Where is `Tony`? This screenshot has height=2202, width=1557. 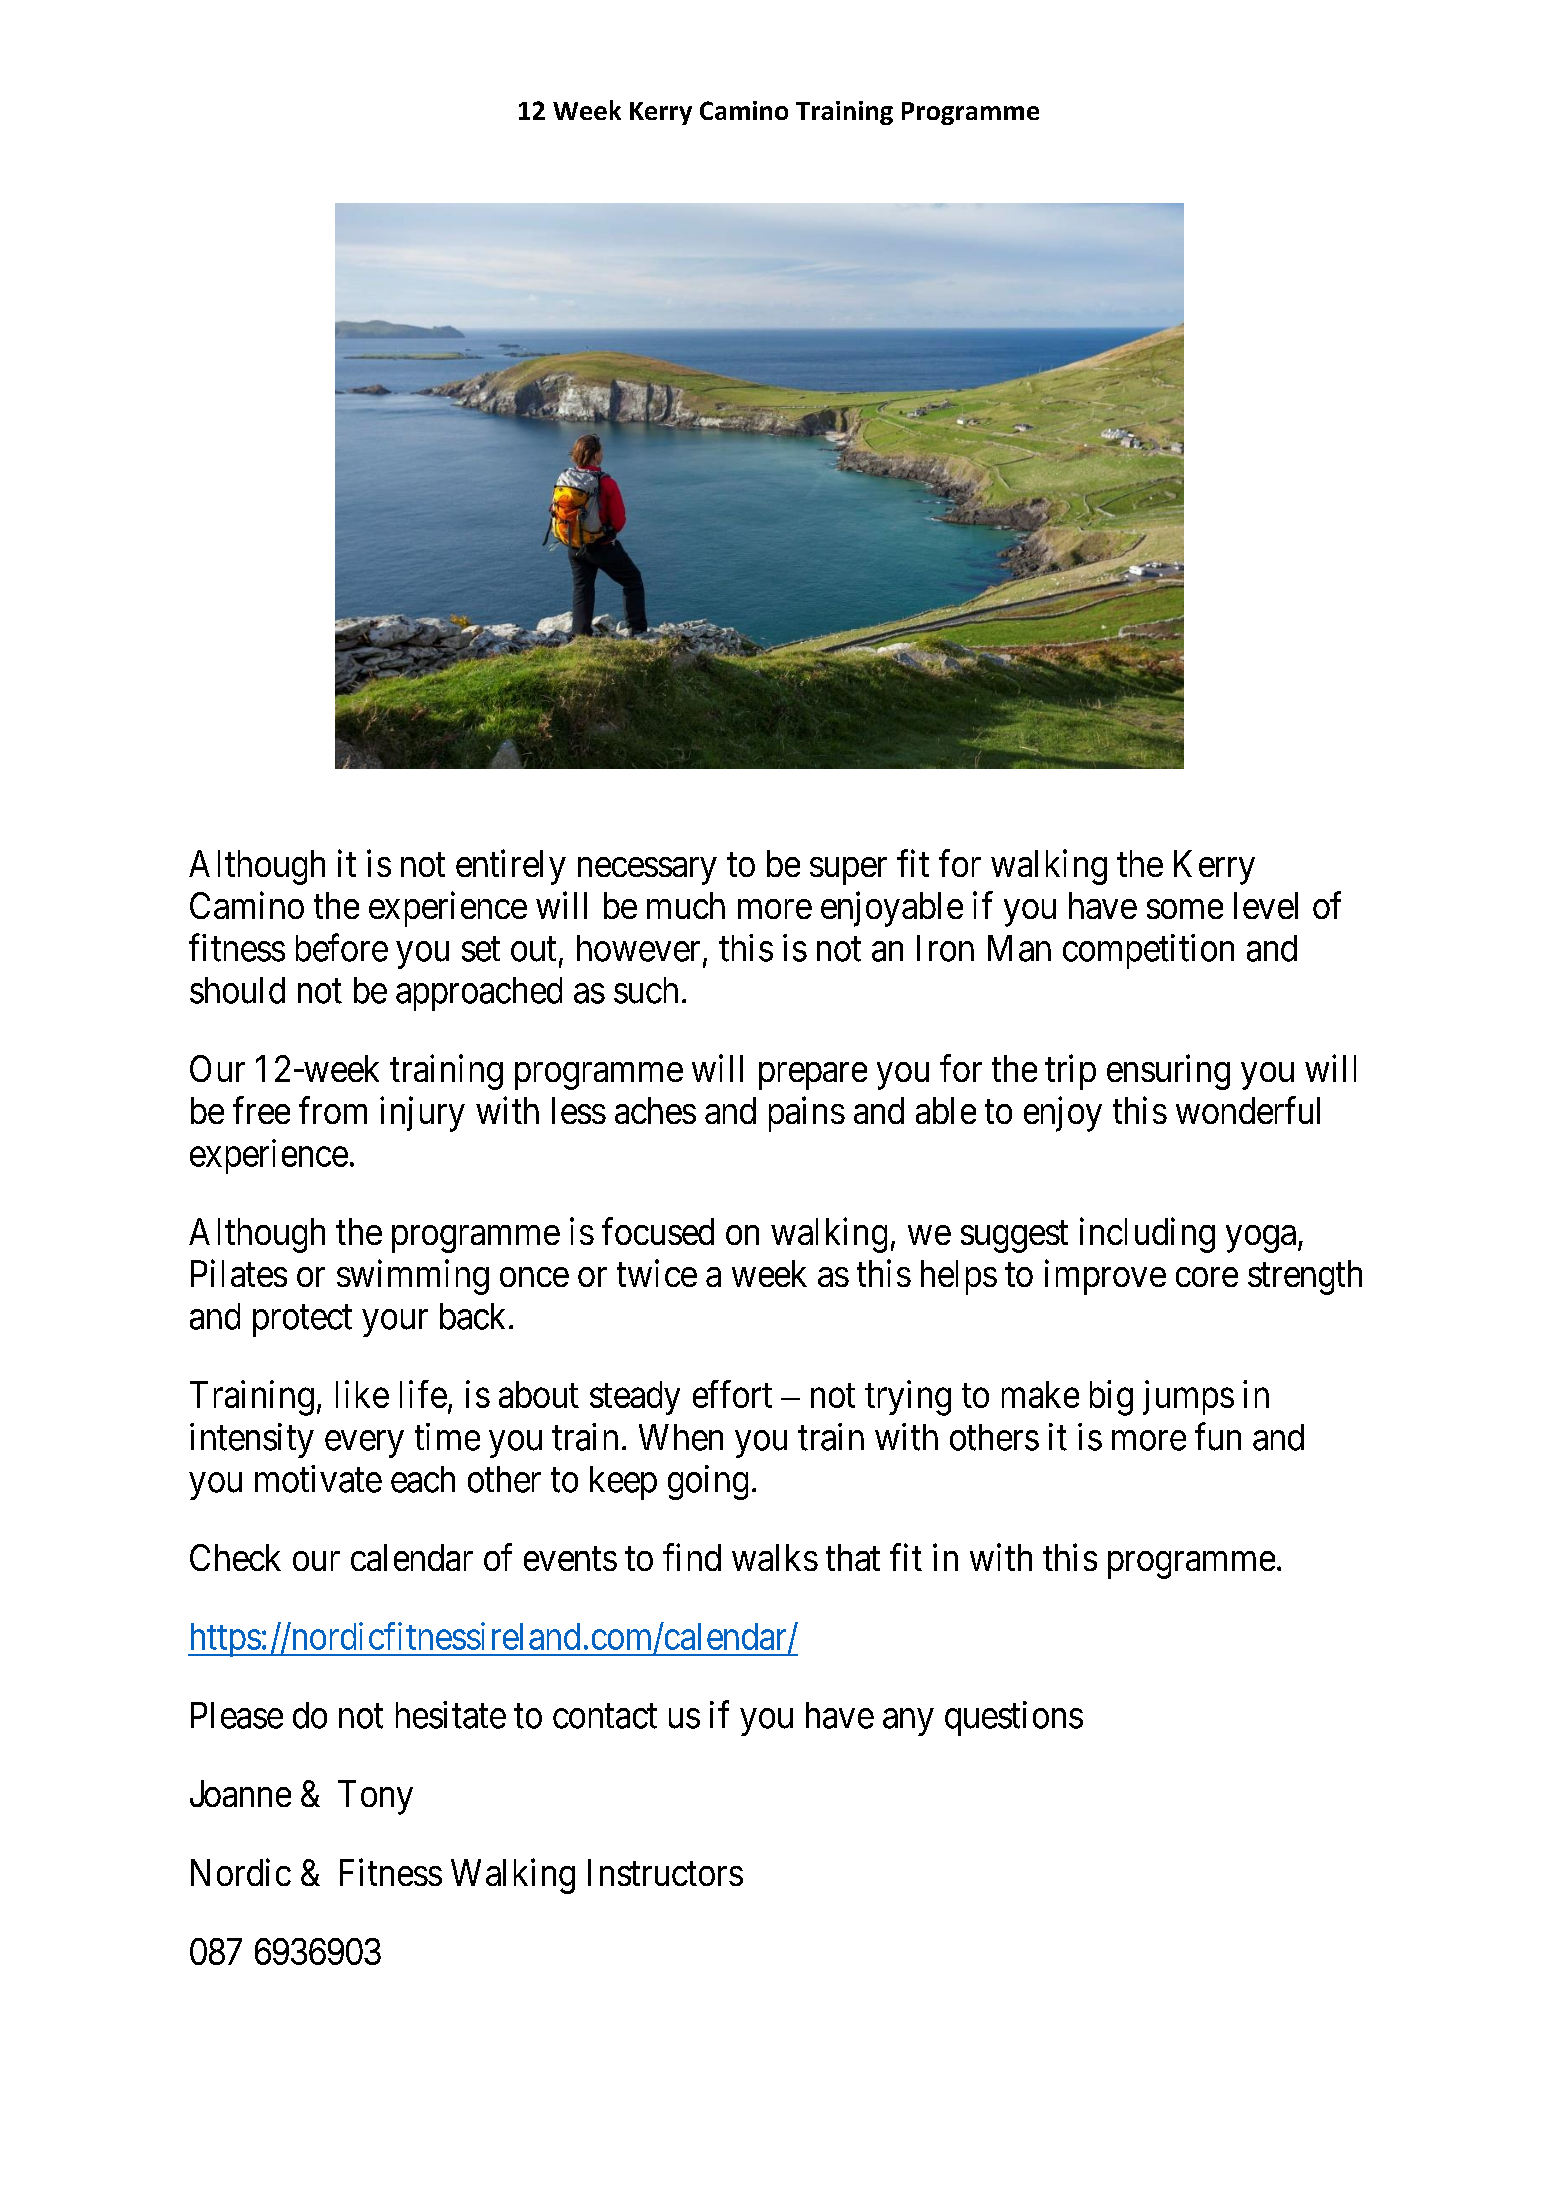
Tony is located at coordinates (375, 1797).
